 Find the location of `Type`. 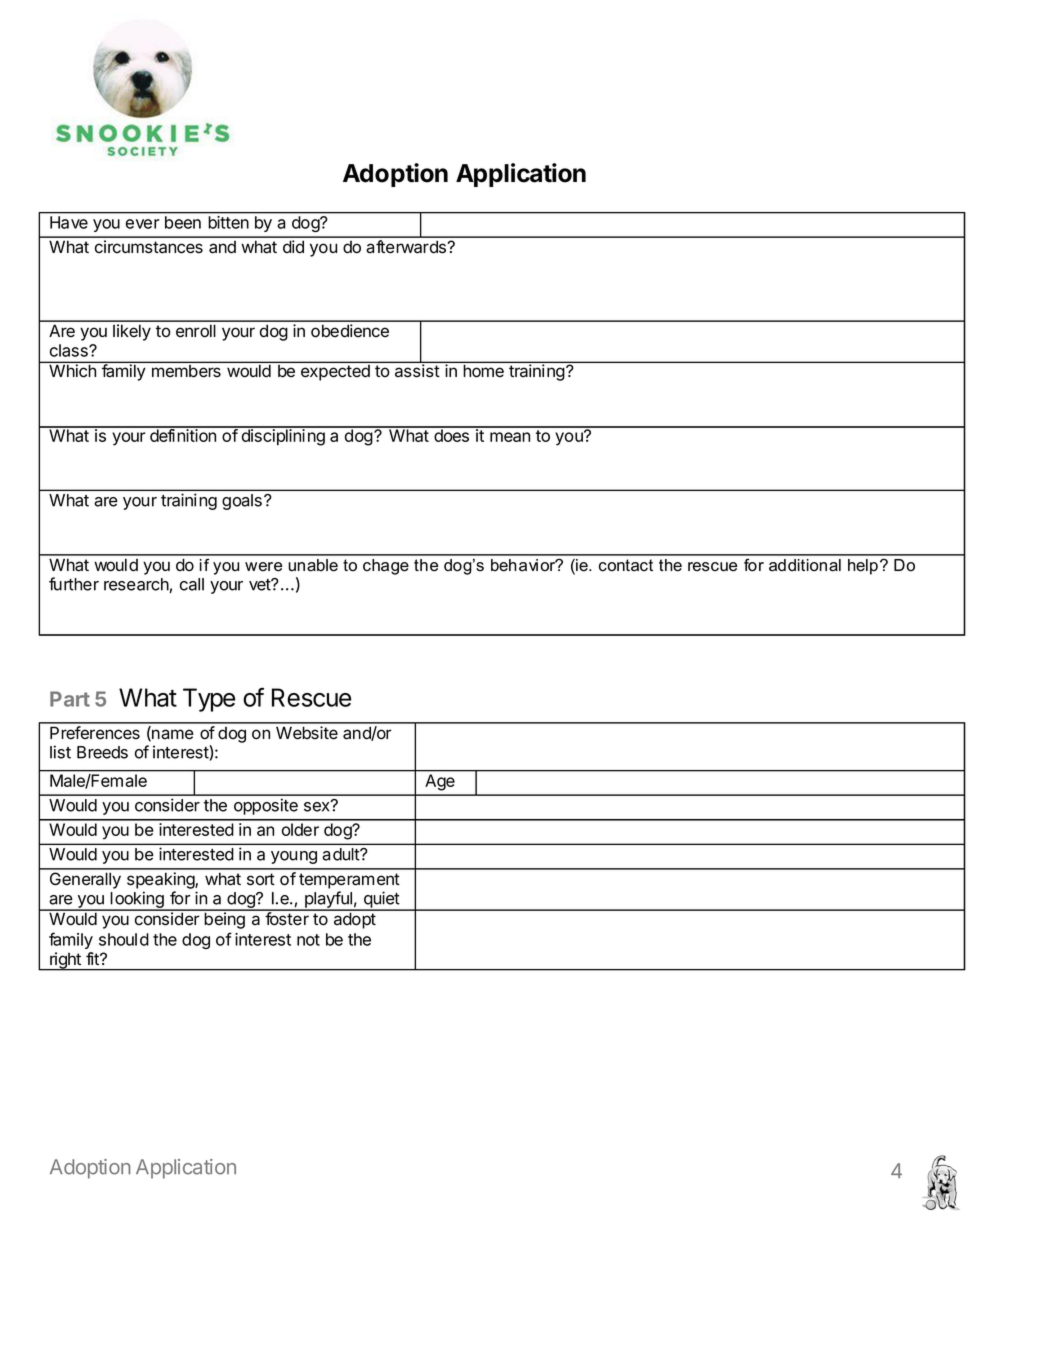

Type is located at coordinates (209, 700).
